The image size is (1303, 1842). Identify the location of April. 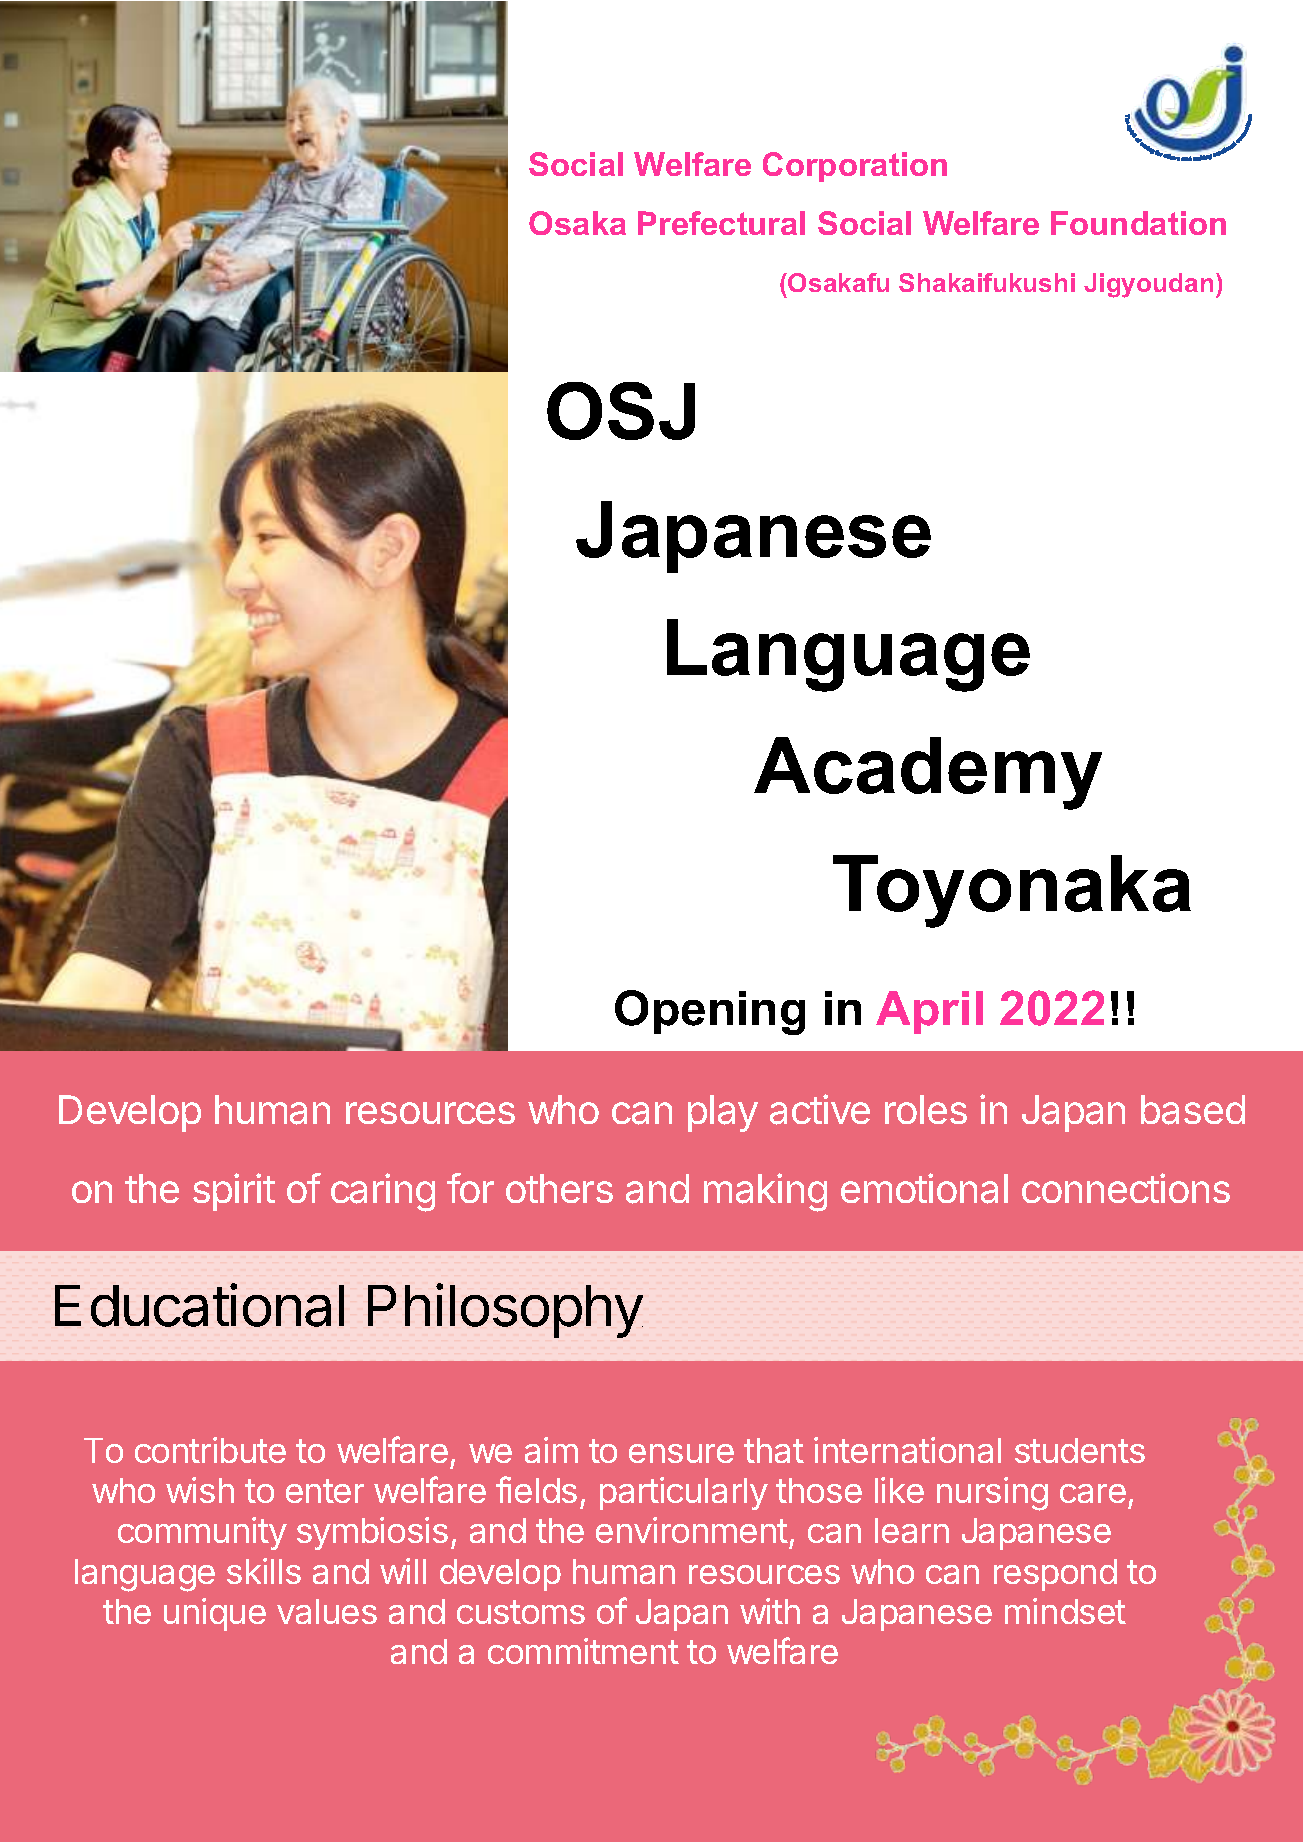
(929, 1012).
